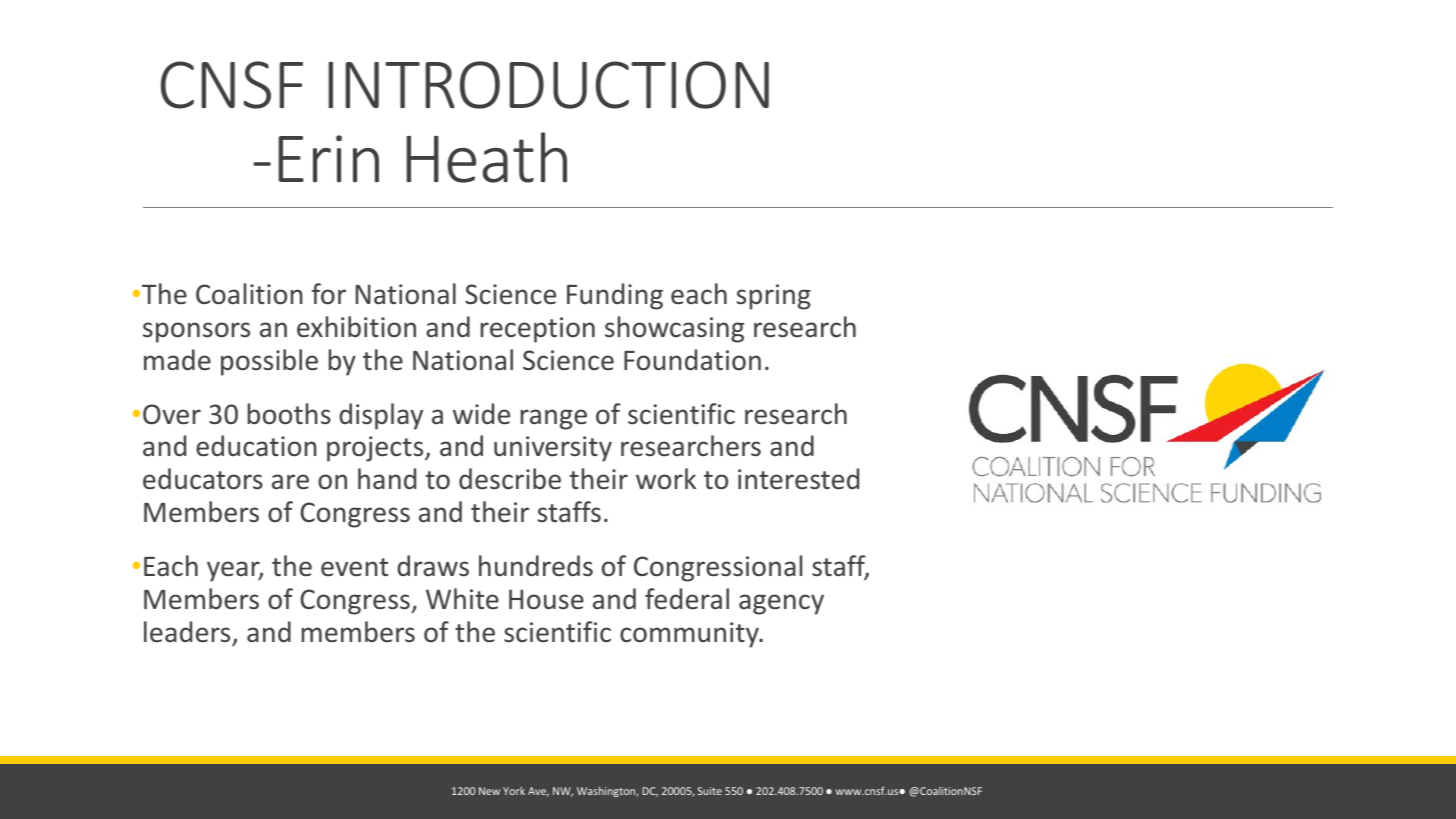 The image size is (1456, 819). What do you see at coordinates (687, 599) in the page?
I see `federal` at bounding box center [687, 599].
